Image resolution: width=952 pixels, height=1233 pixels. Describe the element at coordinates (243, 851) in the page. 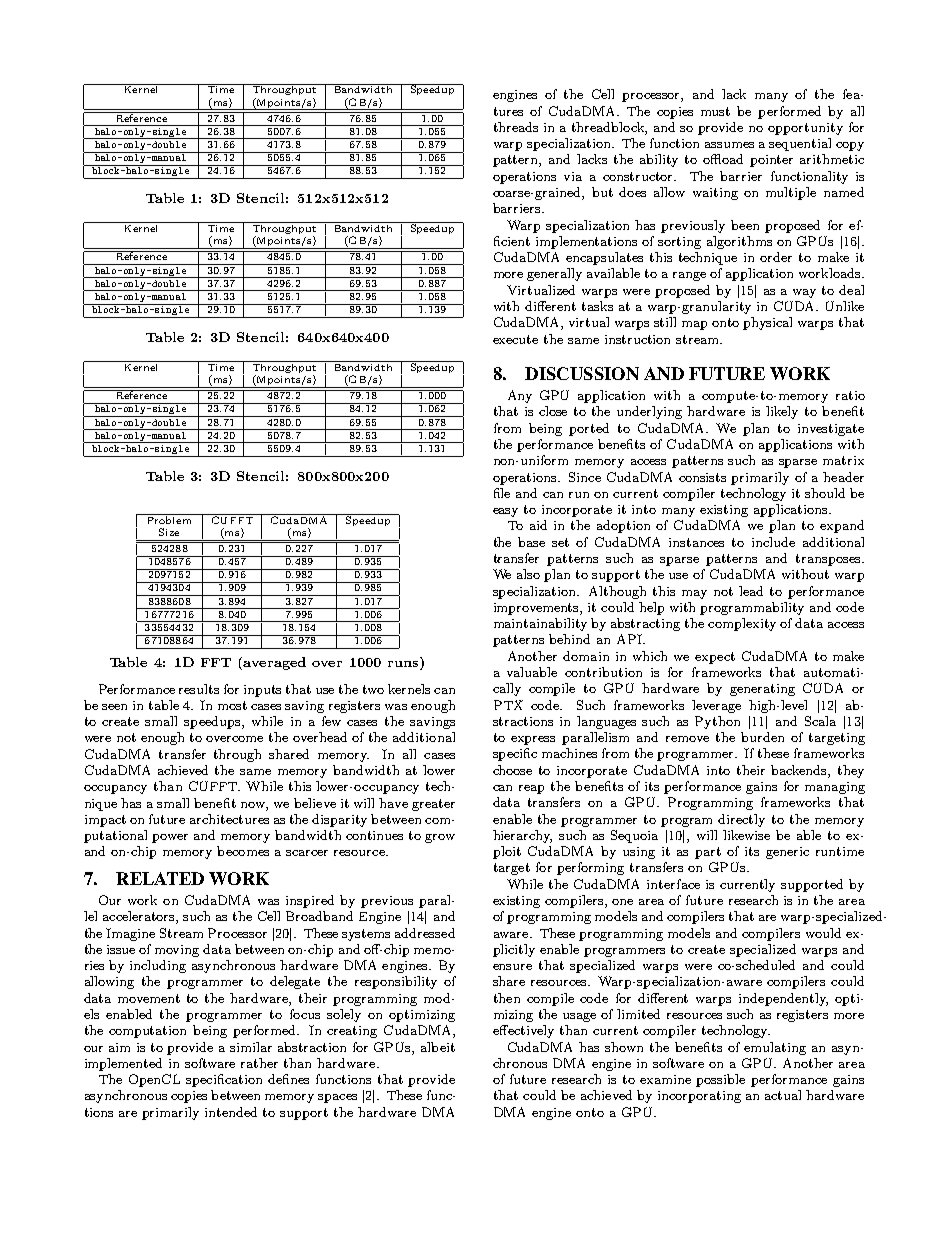

I see `becomes` at that location.
